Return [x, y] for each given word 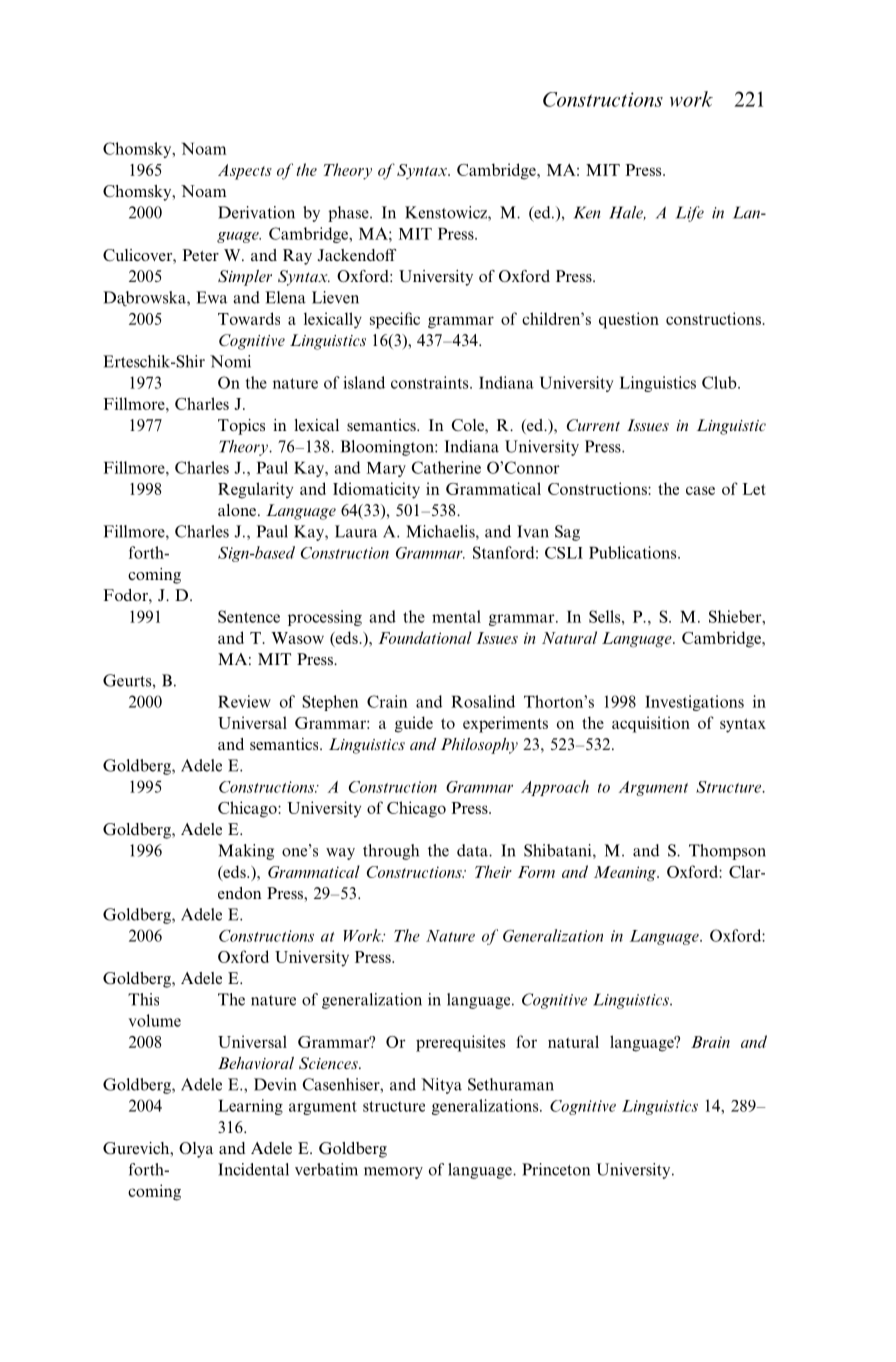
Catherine [446, 467]
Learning [250, 1107]
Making [246, 852]
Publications [634, 552]
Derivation [256, 212]
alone [238, 510]
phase [349, 214]
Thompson [727, 852]
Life [690, 214]
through [391, 852]
